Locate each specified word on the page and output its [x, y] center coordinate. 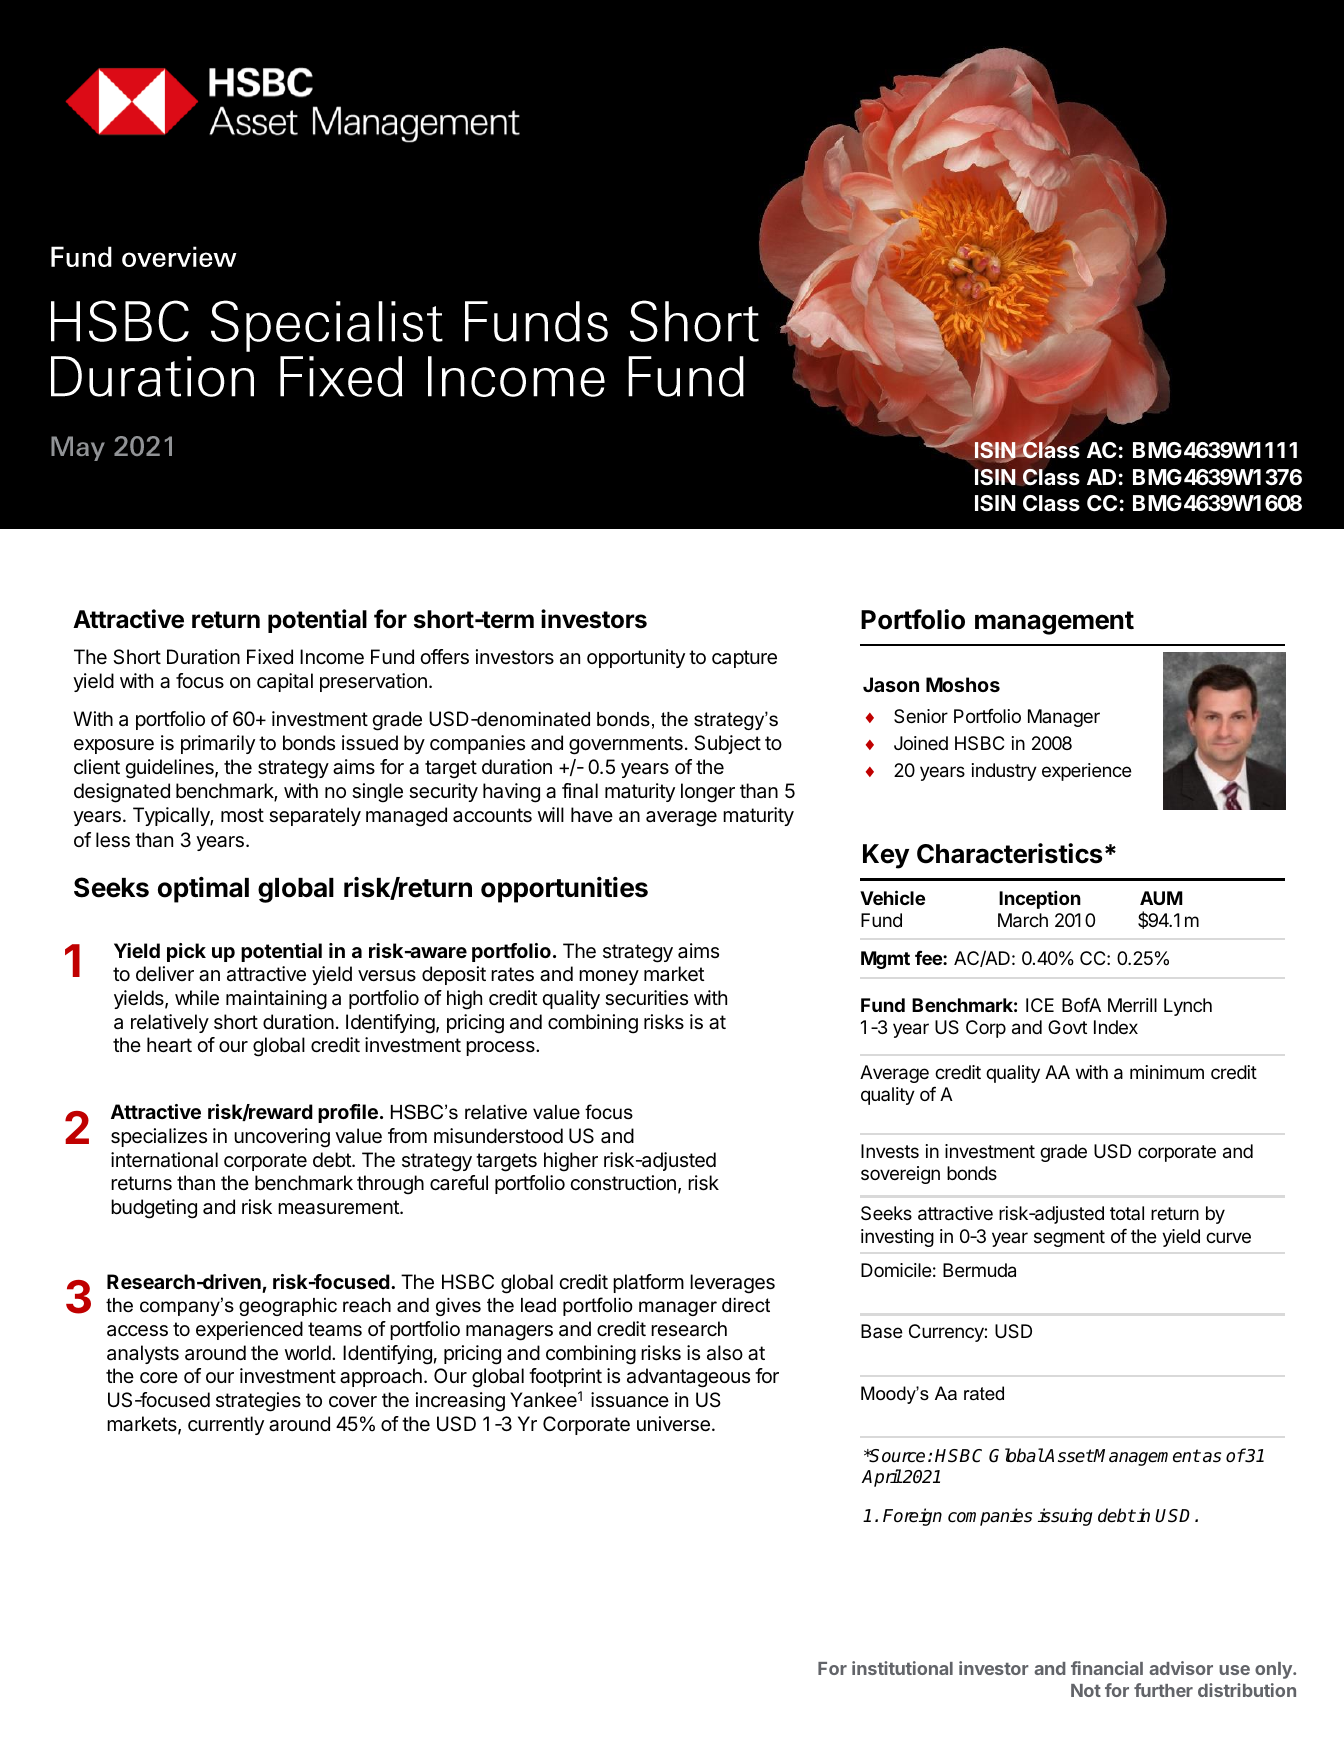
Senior [921, 716]
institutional [902, 1668]
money [609, 977]
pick [186, 952]
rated [984, 1393]
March [1023, 920]
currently [226, 1425]
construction [623, 1182]
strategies [258, 1402]
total [1127, 1213]
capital [285, 682]
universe [673, 1424]
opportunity [636, 658]
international [164, 1160]
